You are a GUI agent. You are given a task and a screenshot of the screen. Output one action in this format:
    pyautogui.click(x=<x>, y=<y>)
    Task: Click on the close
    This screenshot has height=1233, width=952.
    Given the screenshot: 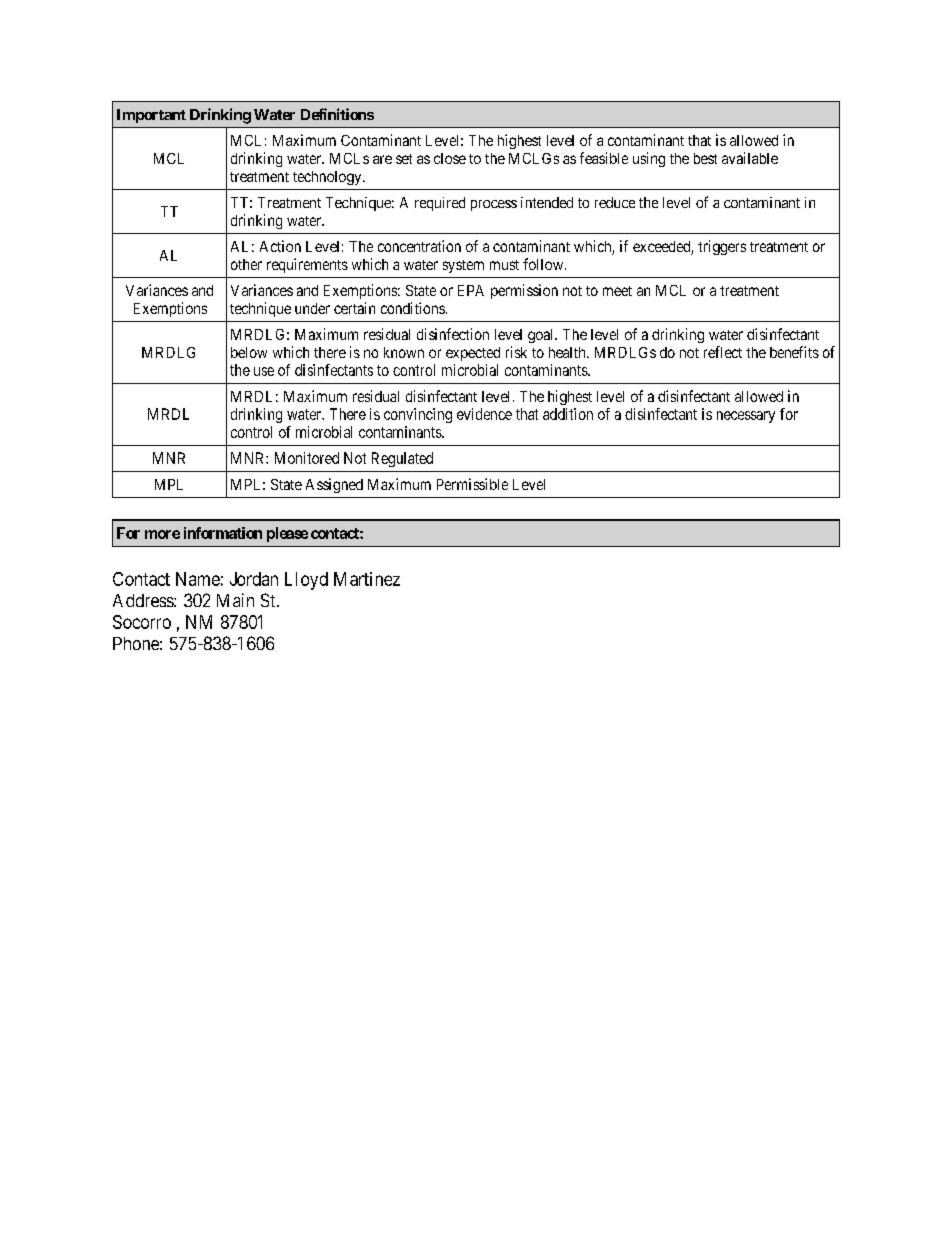 What is the action you would take?
    pyautogui.click(x=450, y=158)
